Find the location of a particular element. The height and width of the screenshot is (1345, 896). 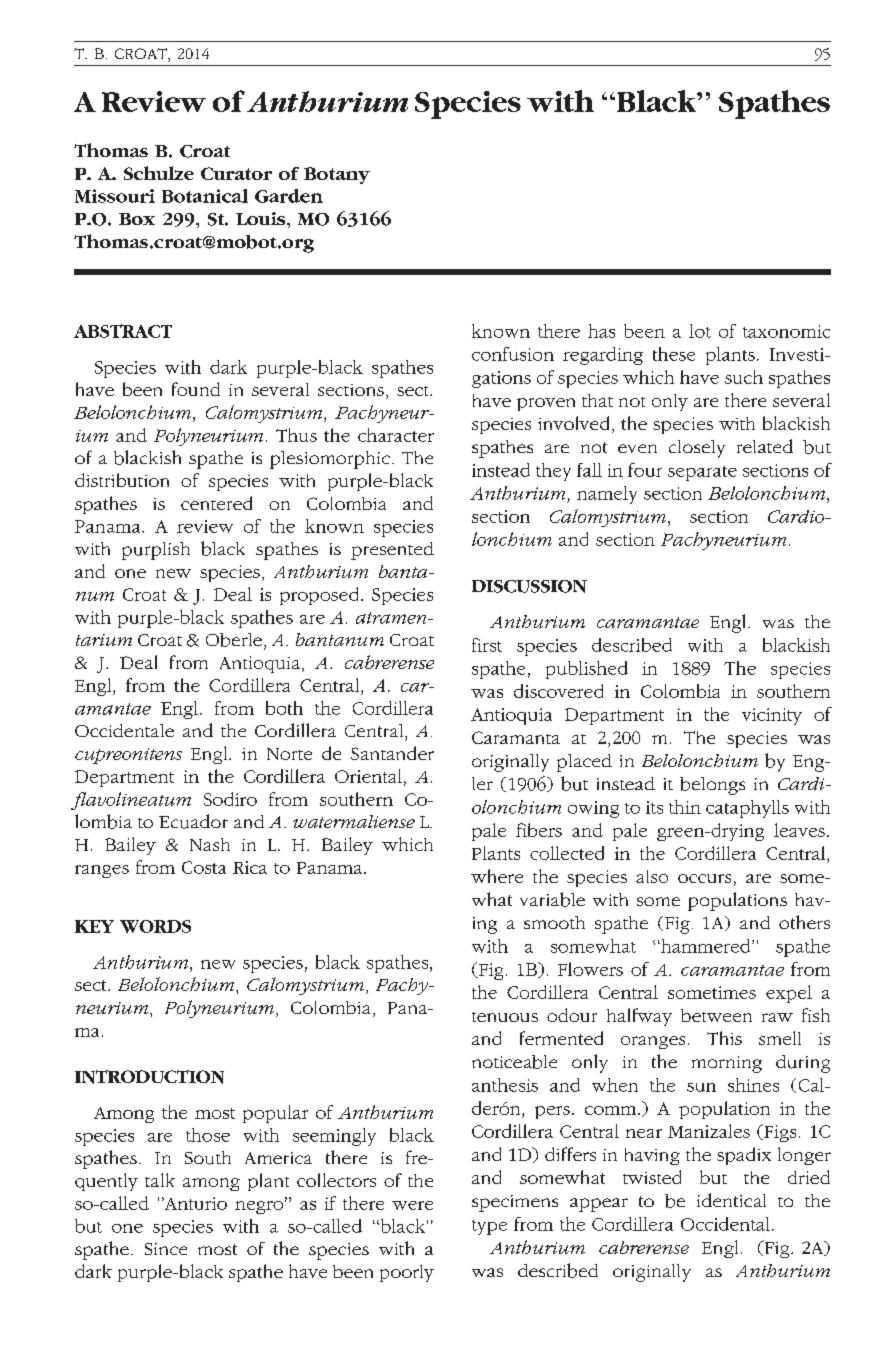

character is located at coordinates (396, 435).
